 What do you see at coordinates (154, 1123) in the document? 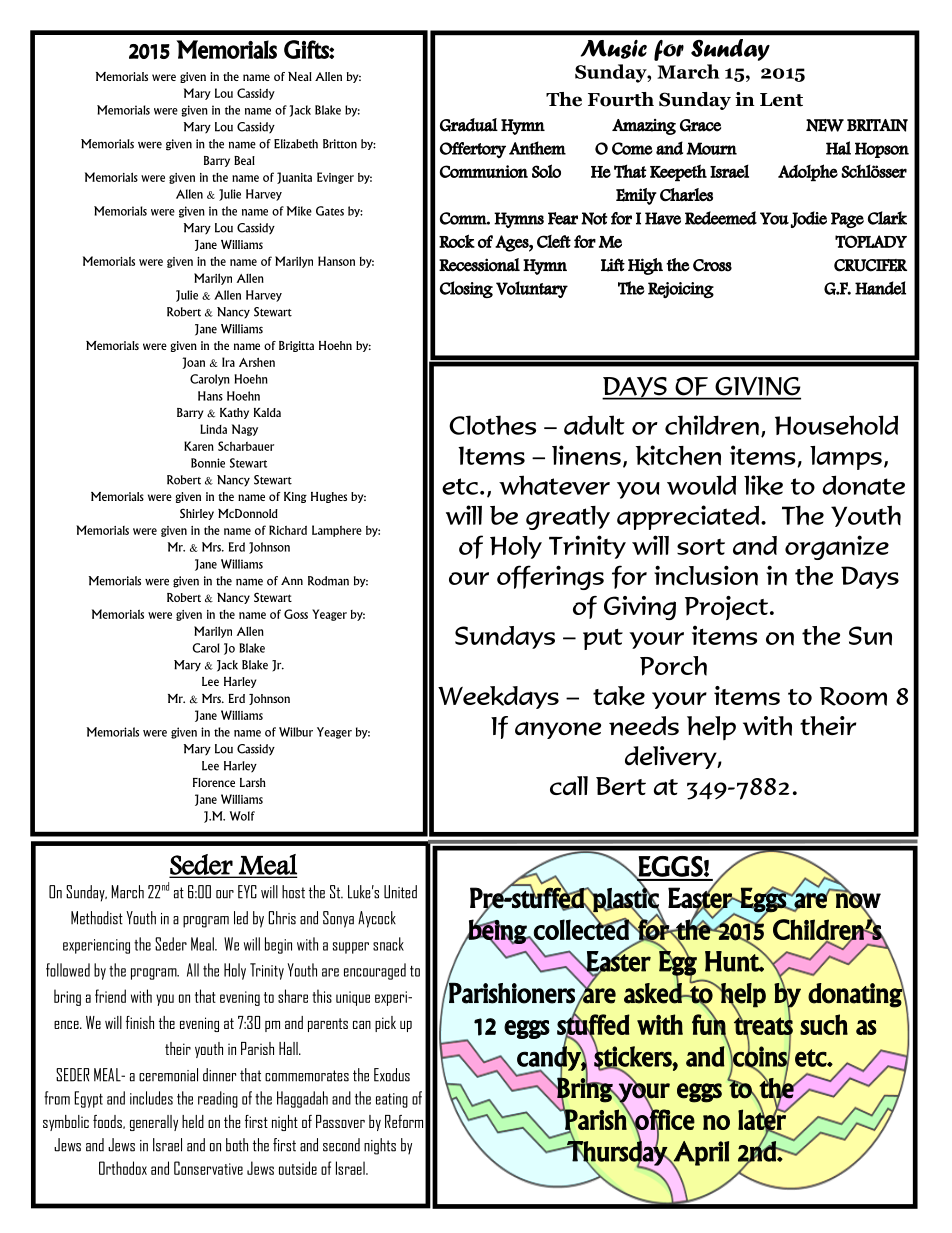
I see `generally` at bounding box center [154, 1123].
